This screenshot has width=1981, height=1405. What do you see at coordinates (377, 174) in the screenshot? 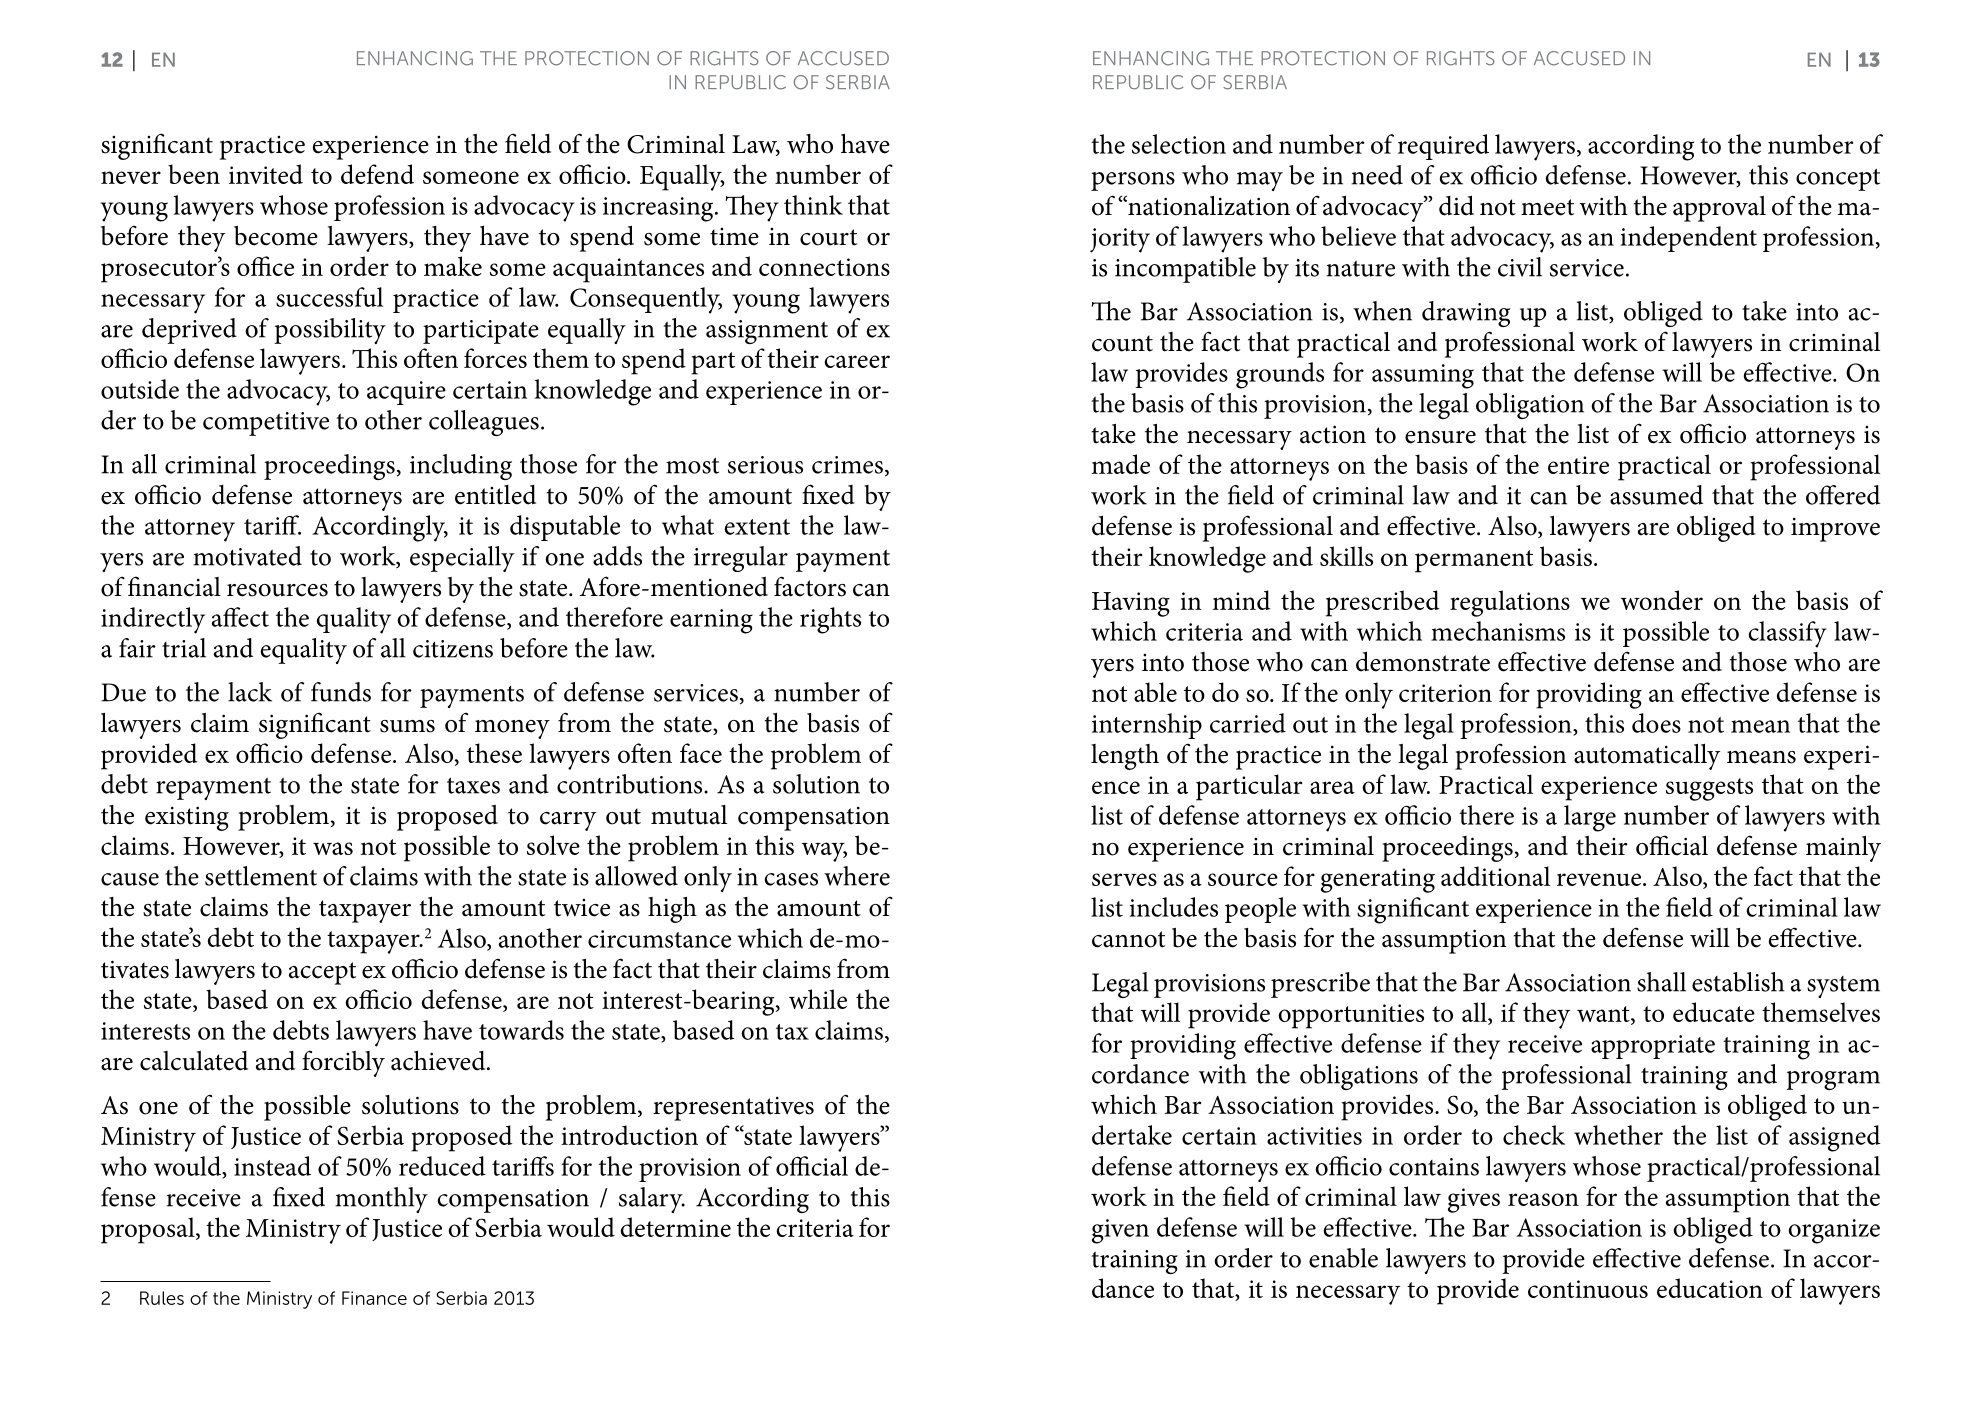
I see `defend` at bounding box center [377, 174].
